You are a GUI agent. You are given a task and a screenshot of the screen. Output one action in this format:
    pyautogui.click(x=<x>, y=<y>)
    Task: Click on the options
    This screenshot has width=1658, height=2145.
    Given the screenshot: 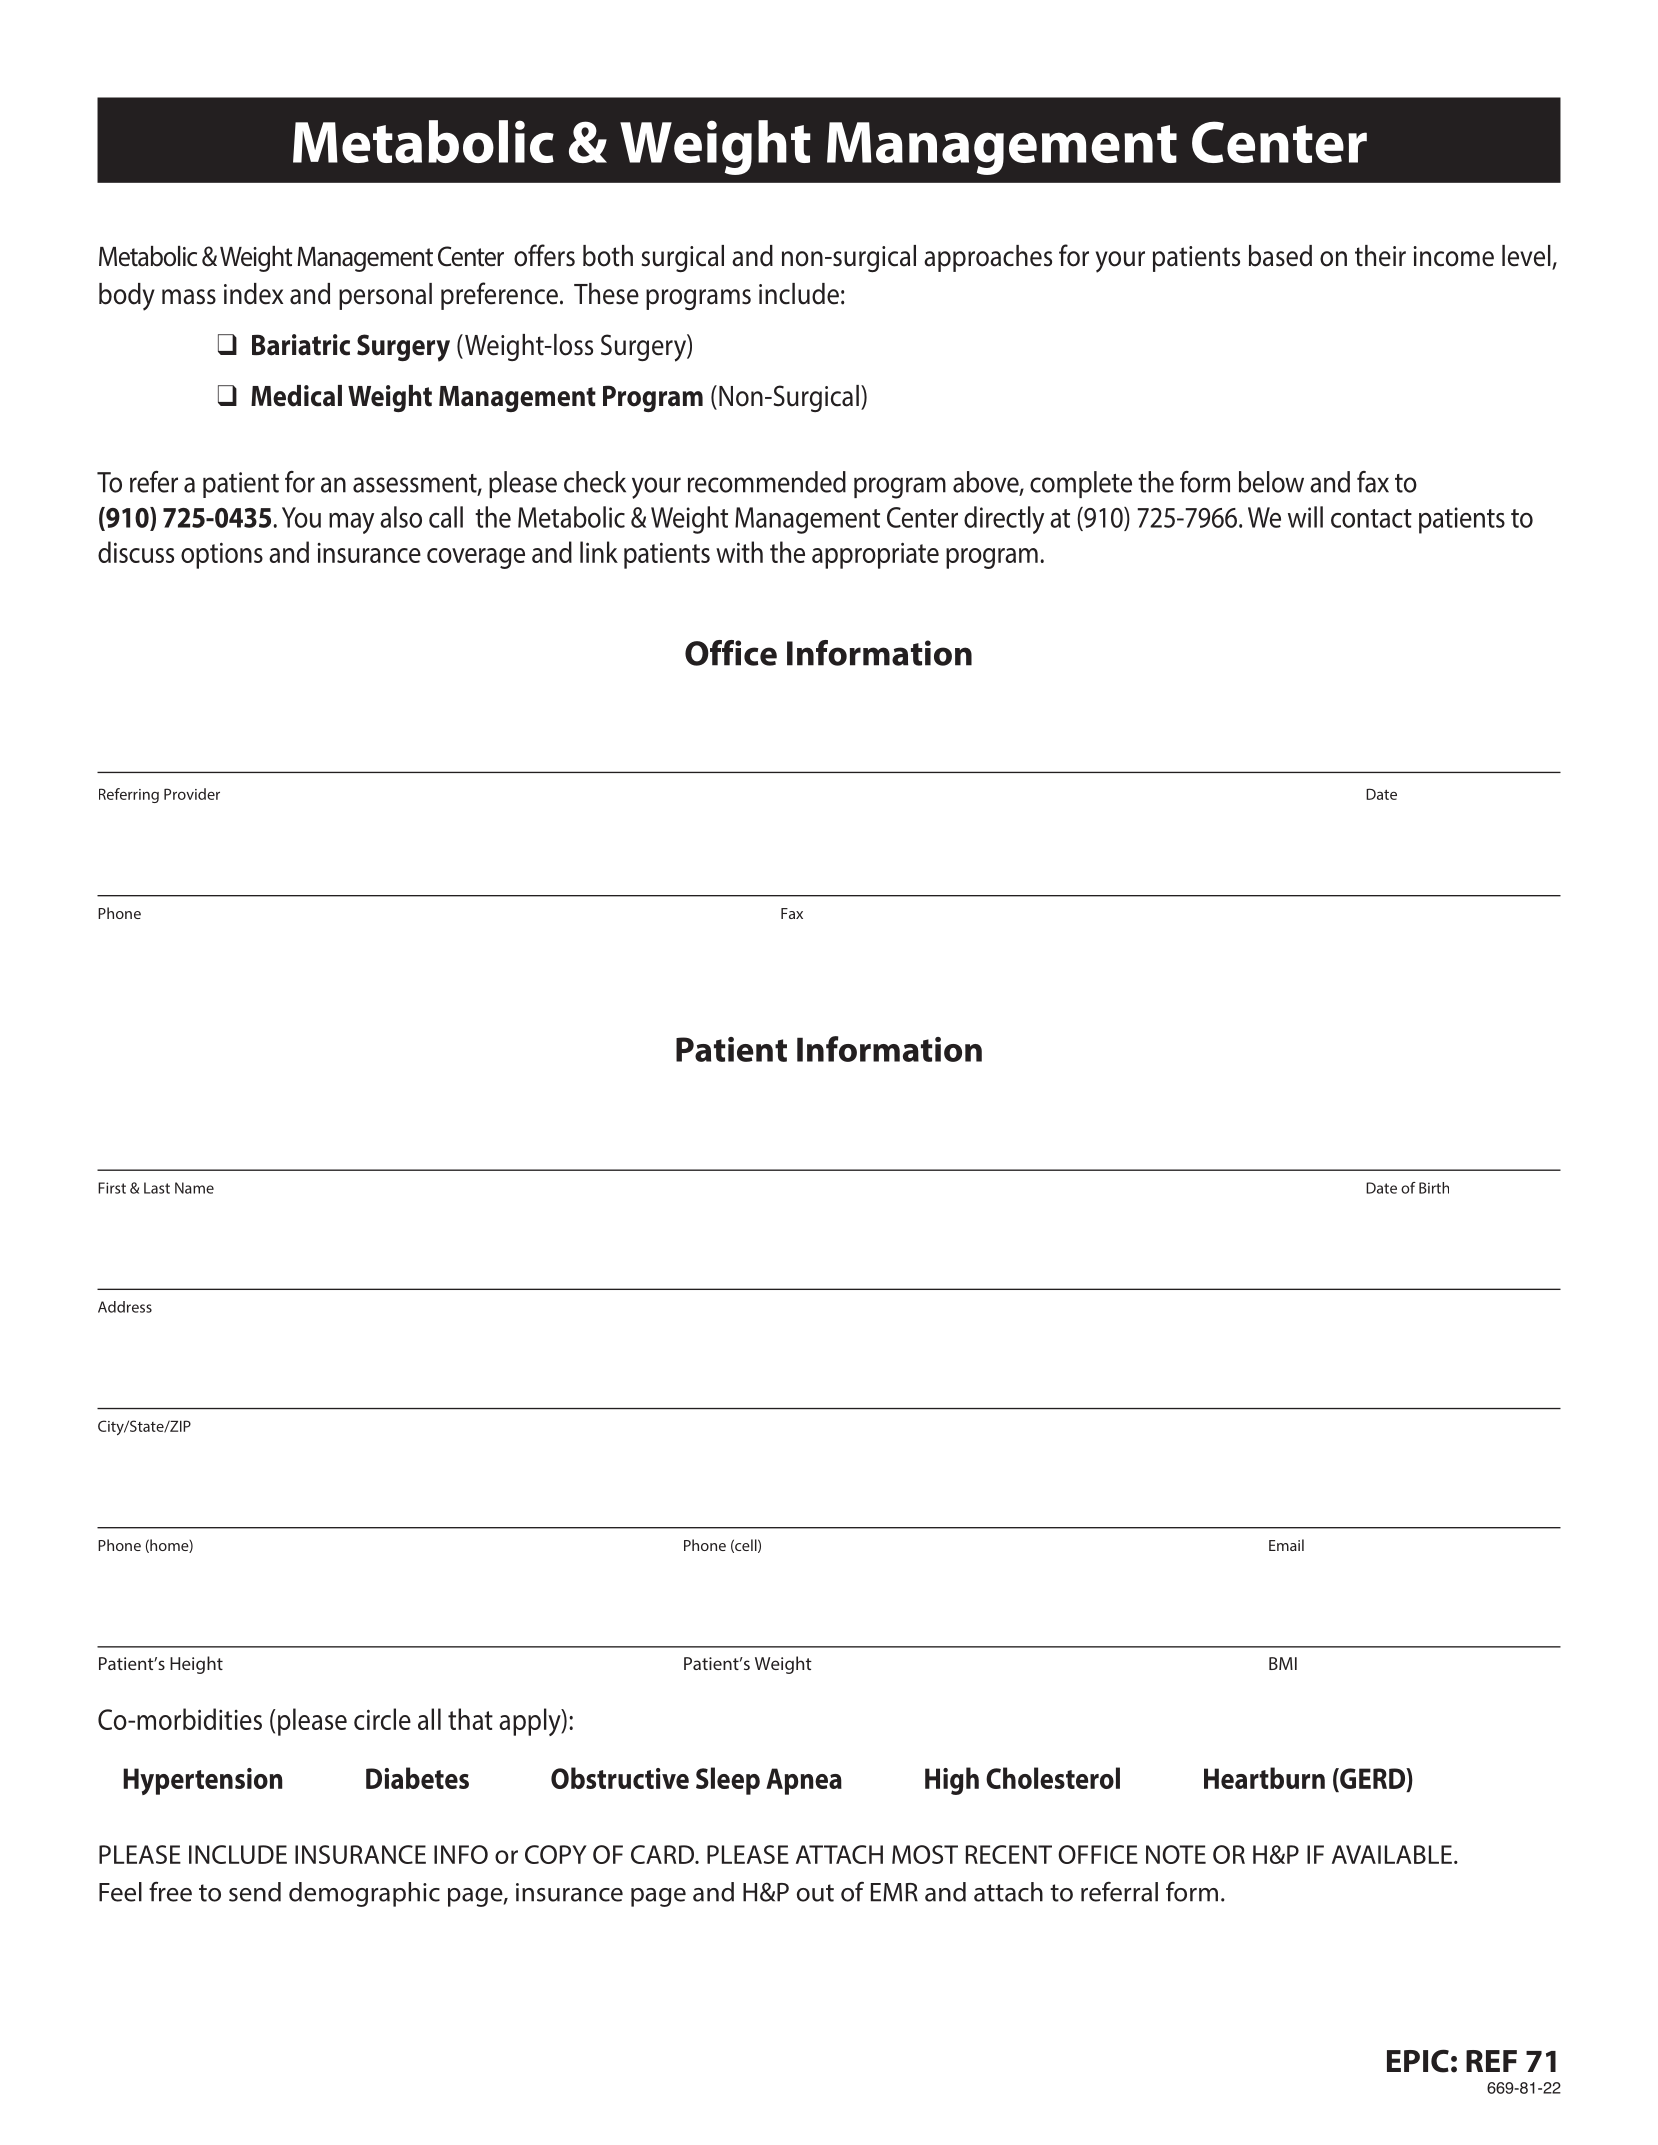 What is the action you would take?
    pyautogui.click(x=222, y=555)
